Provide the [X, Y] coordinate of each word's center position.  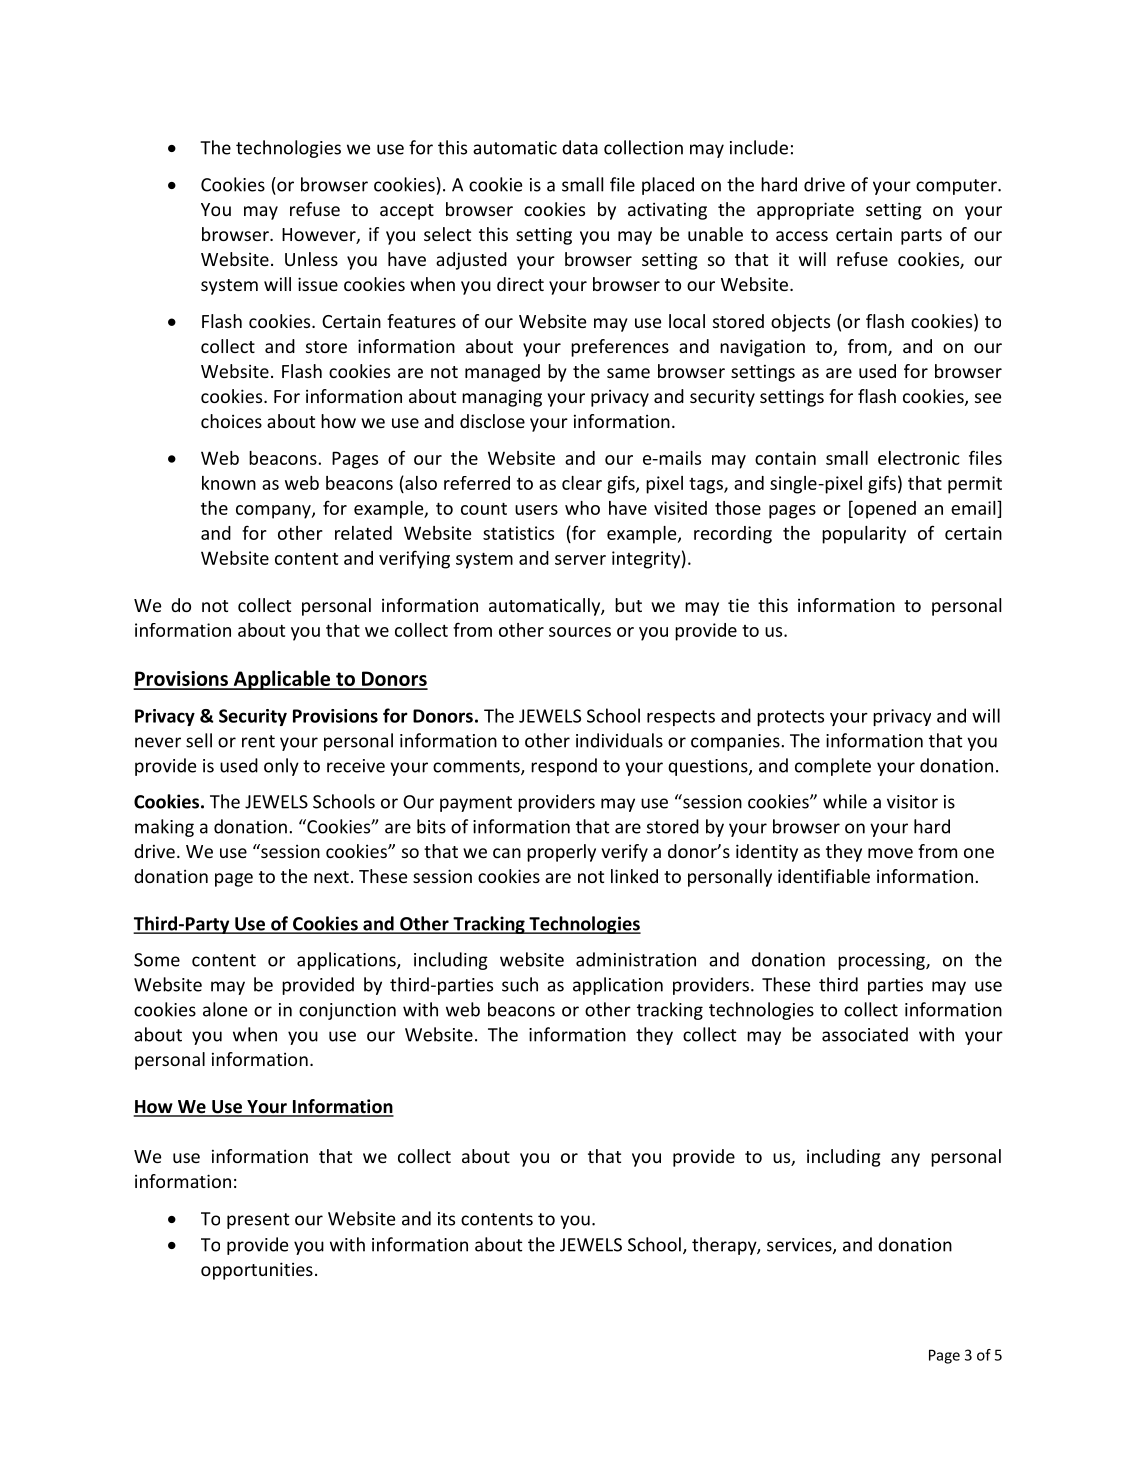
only [281, 767]
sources [580, 632]
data [580, 147]
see [988, 398]
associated [865, 1034]
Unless [311, 259]
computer [957, 187]
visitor [912, 802]
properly [561, 853]
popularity [864, 535]
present [258, 1221]
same [628, 373]
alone [225, 1009]
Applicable [282, 680]
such [520, 984]
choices [231, 421]
